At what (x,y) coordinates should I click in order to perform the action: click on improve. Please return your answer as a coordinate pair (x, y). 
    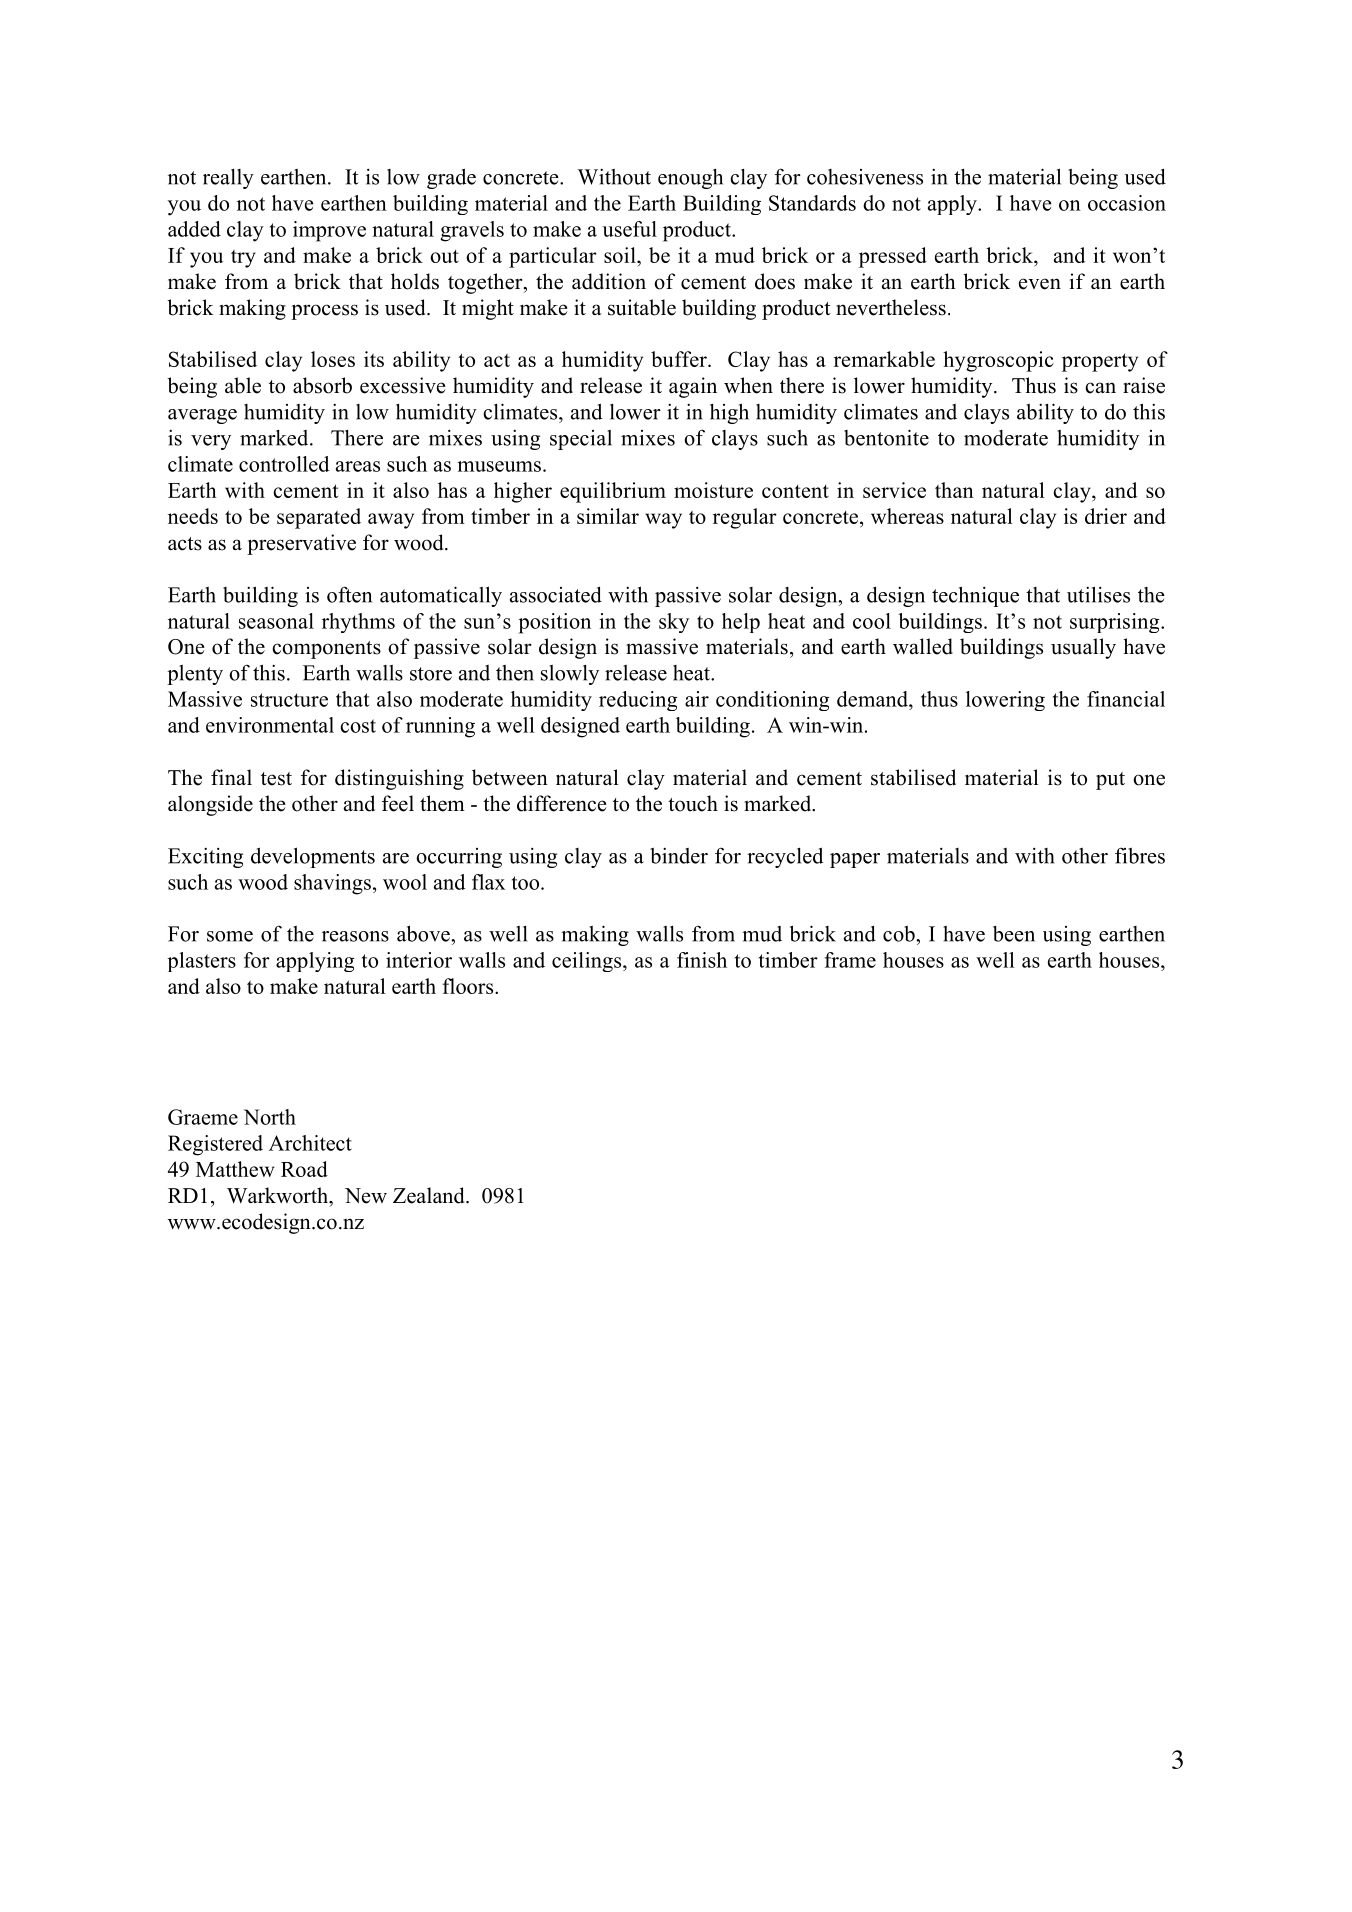
    Looking at the image, I should click on (329, 231).
